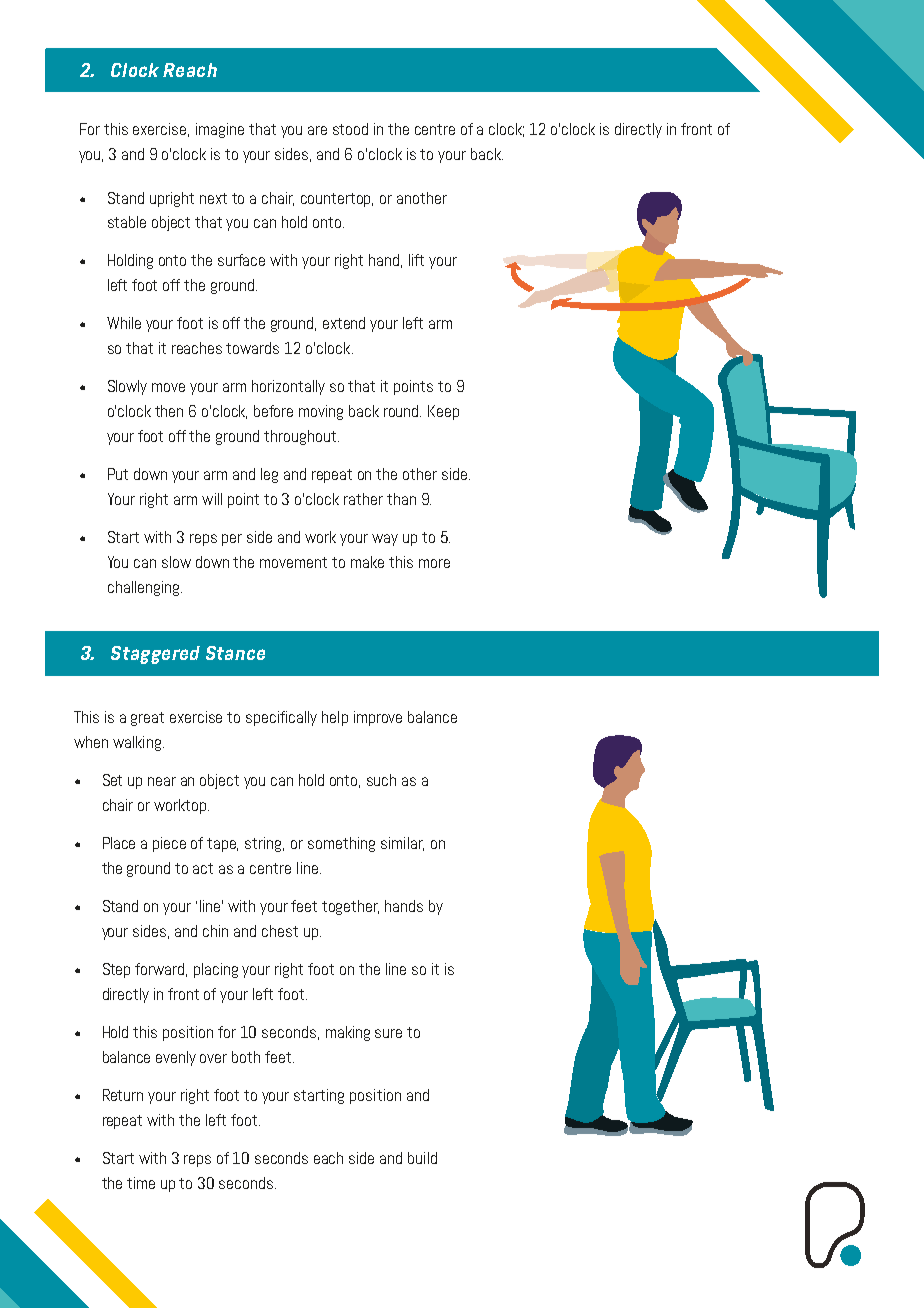 This screenshot has width=924, height=1308. What do you see at coordinates (273, 411) in the screenshot?
I see `before` at bounding box center [273, 411].
